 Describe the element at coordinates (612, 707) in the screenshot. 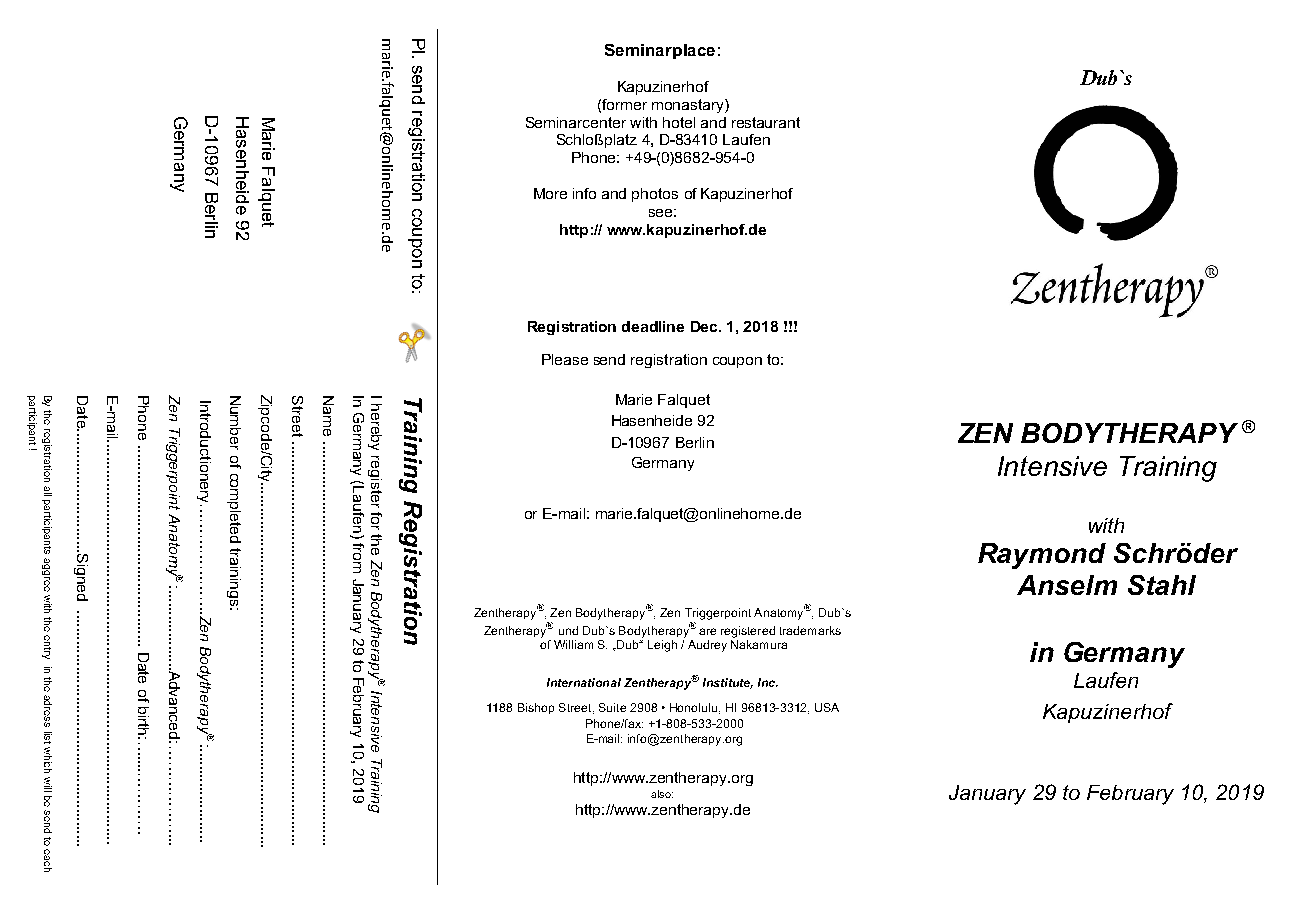

I see `Suite` at that location.
